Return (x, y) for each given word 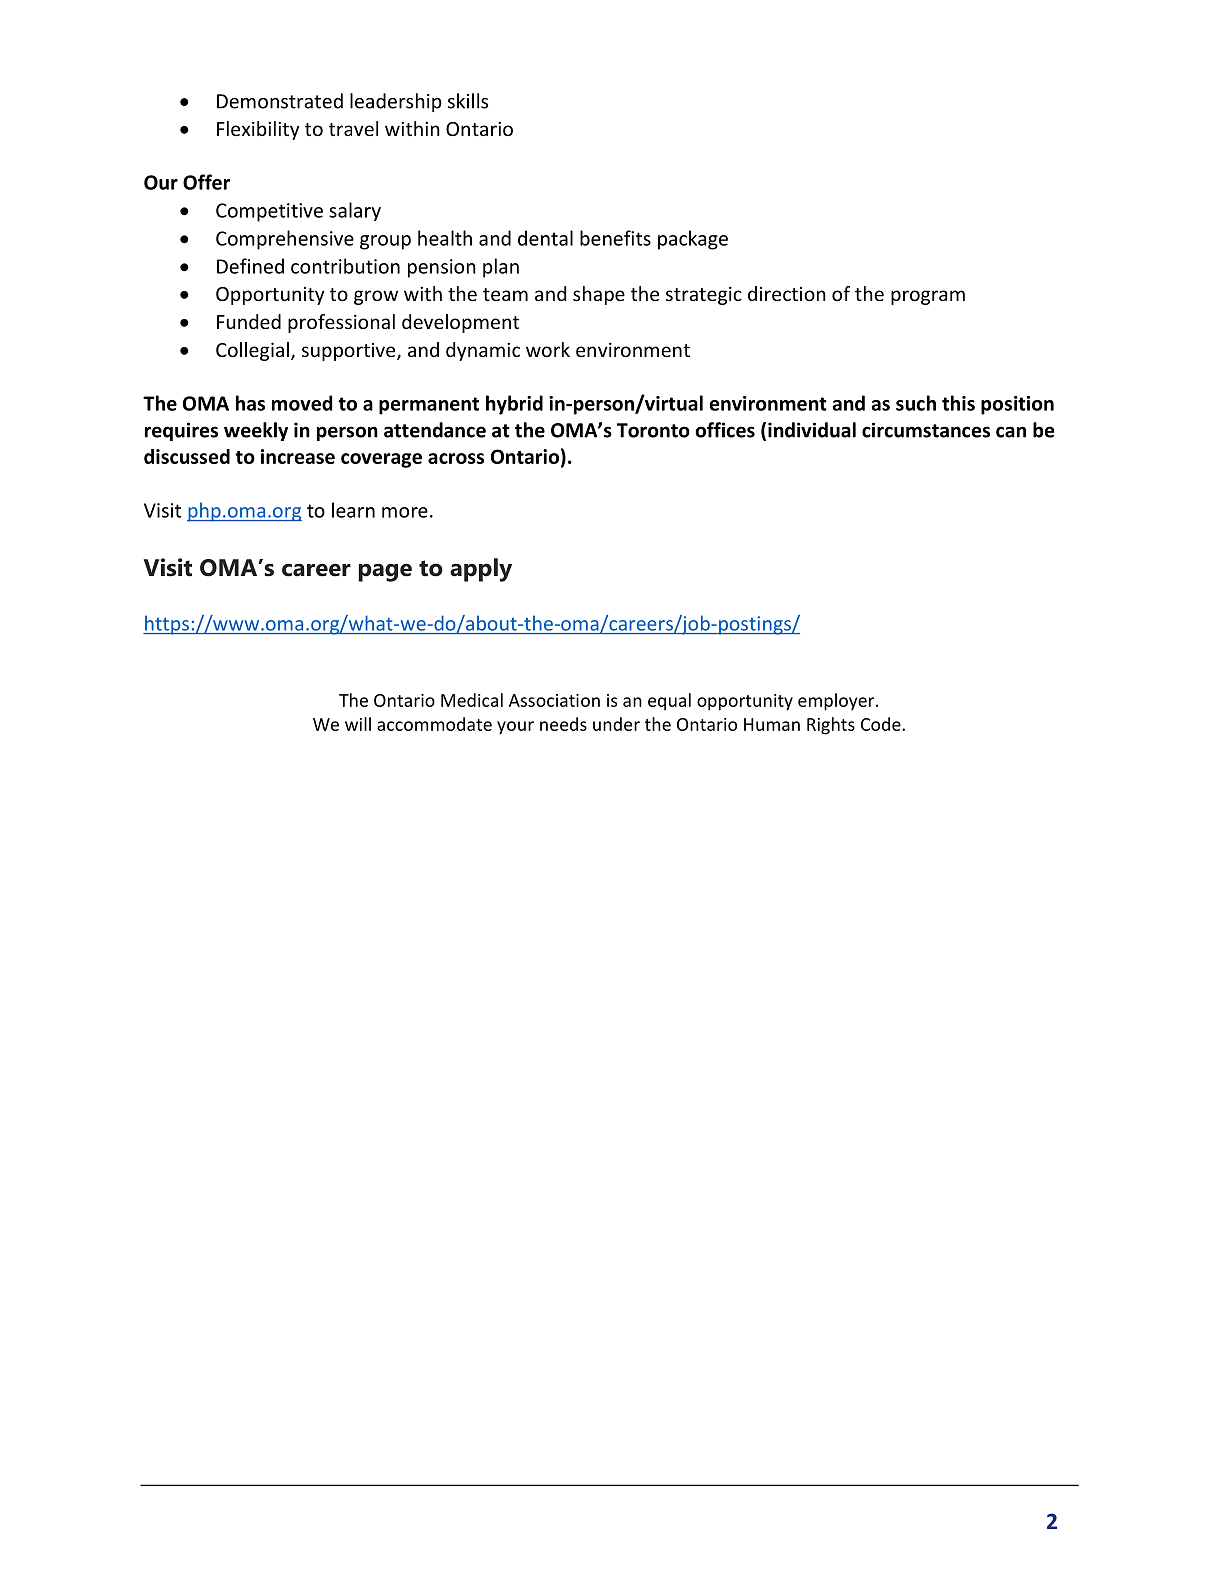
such (916, 403)
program (928, 297)
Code (882, 724)
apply (481, 570)
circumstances (926, 430)
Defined (250, 266)
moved (302, 403)
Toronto (653, 430)
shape (599, 295)
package (693, 240)
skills (468, 101)
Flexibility (258, 130)
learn (353, 510)
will (358, 724)
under (616, 724)
